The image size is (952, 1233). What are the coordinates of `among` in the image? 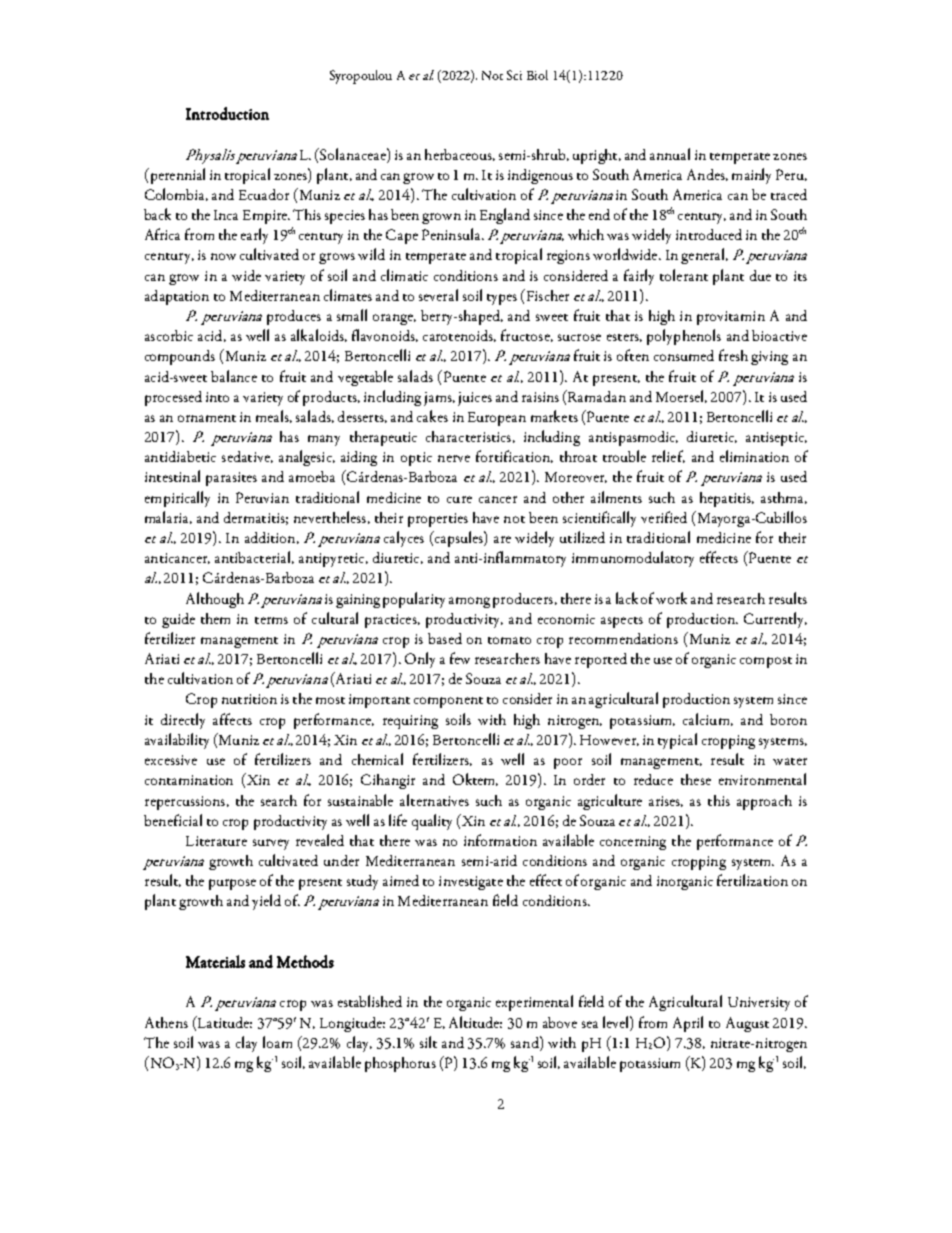 It's located at (469, 602).
